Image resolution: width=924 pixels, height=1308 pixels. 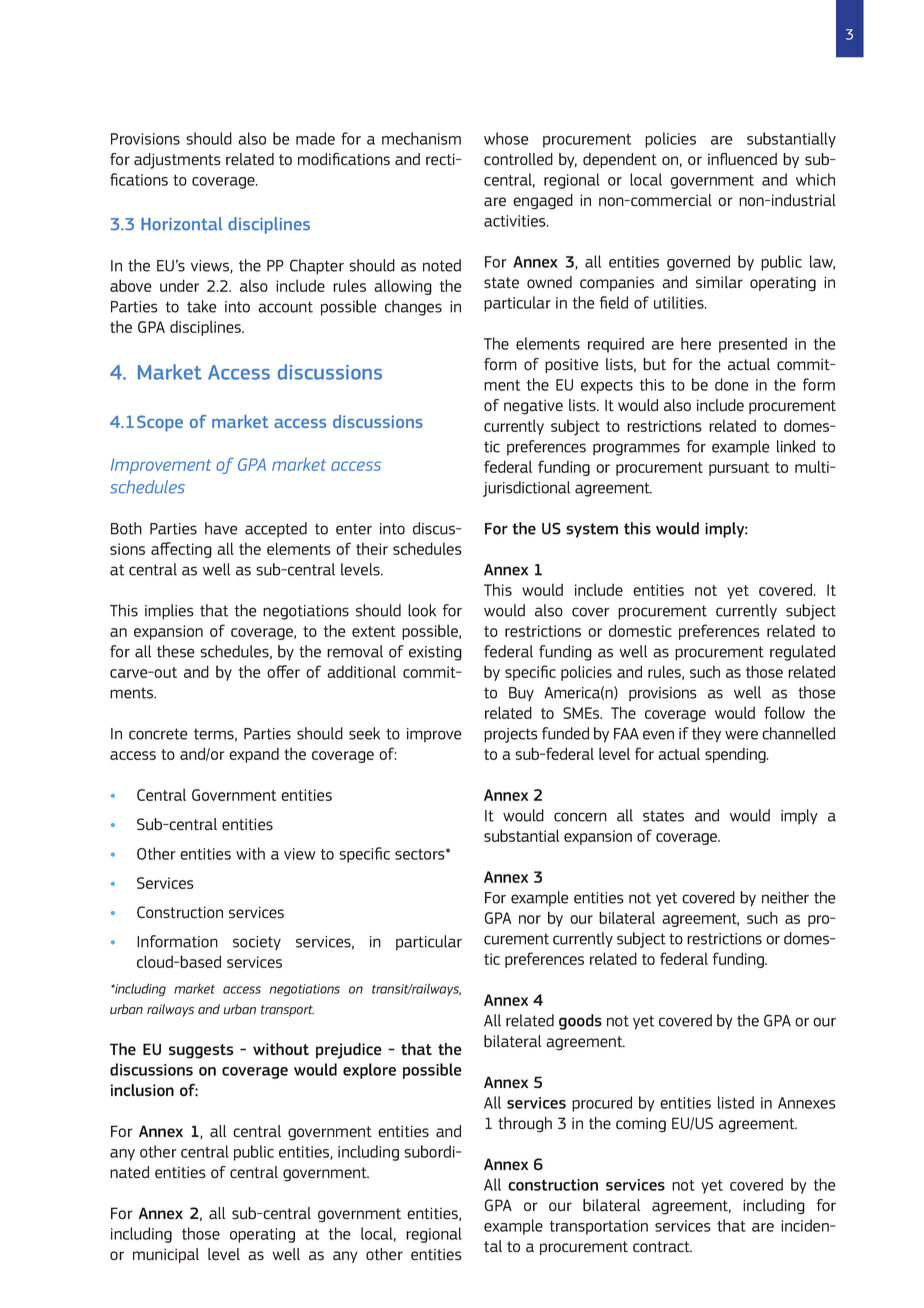 I want to click on influenced, so click(x=742, y=159).
